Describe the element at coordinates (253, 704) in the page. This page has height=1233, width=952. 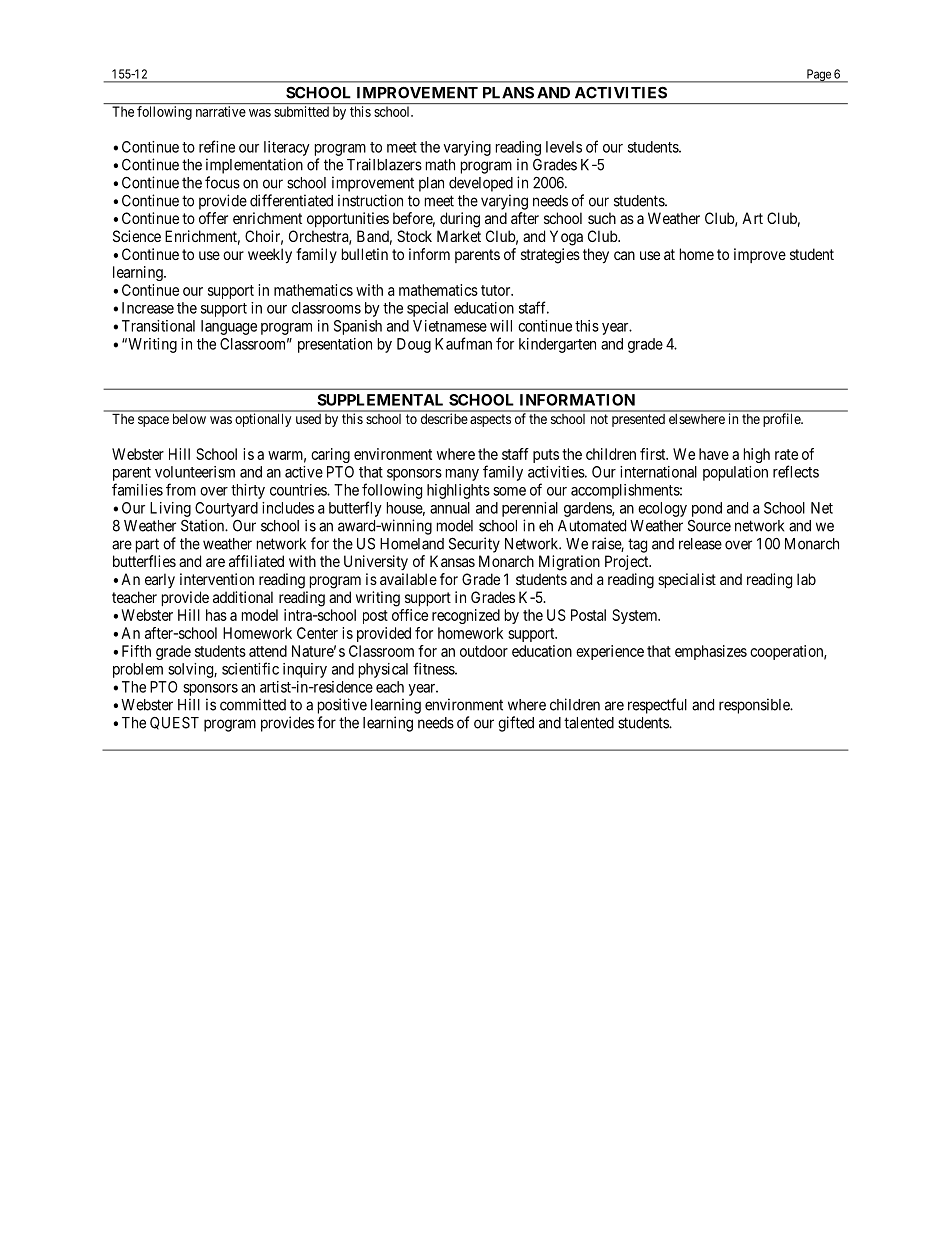
I see `committed` at that location.
